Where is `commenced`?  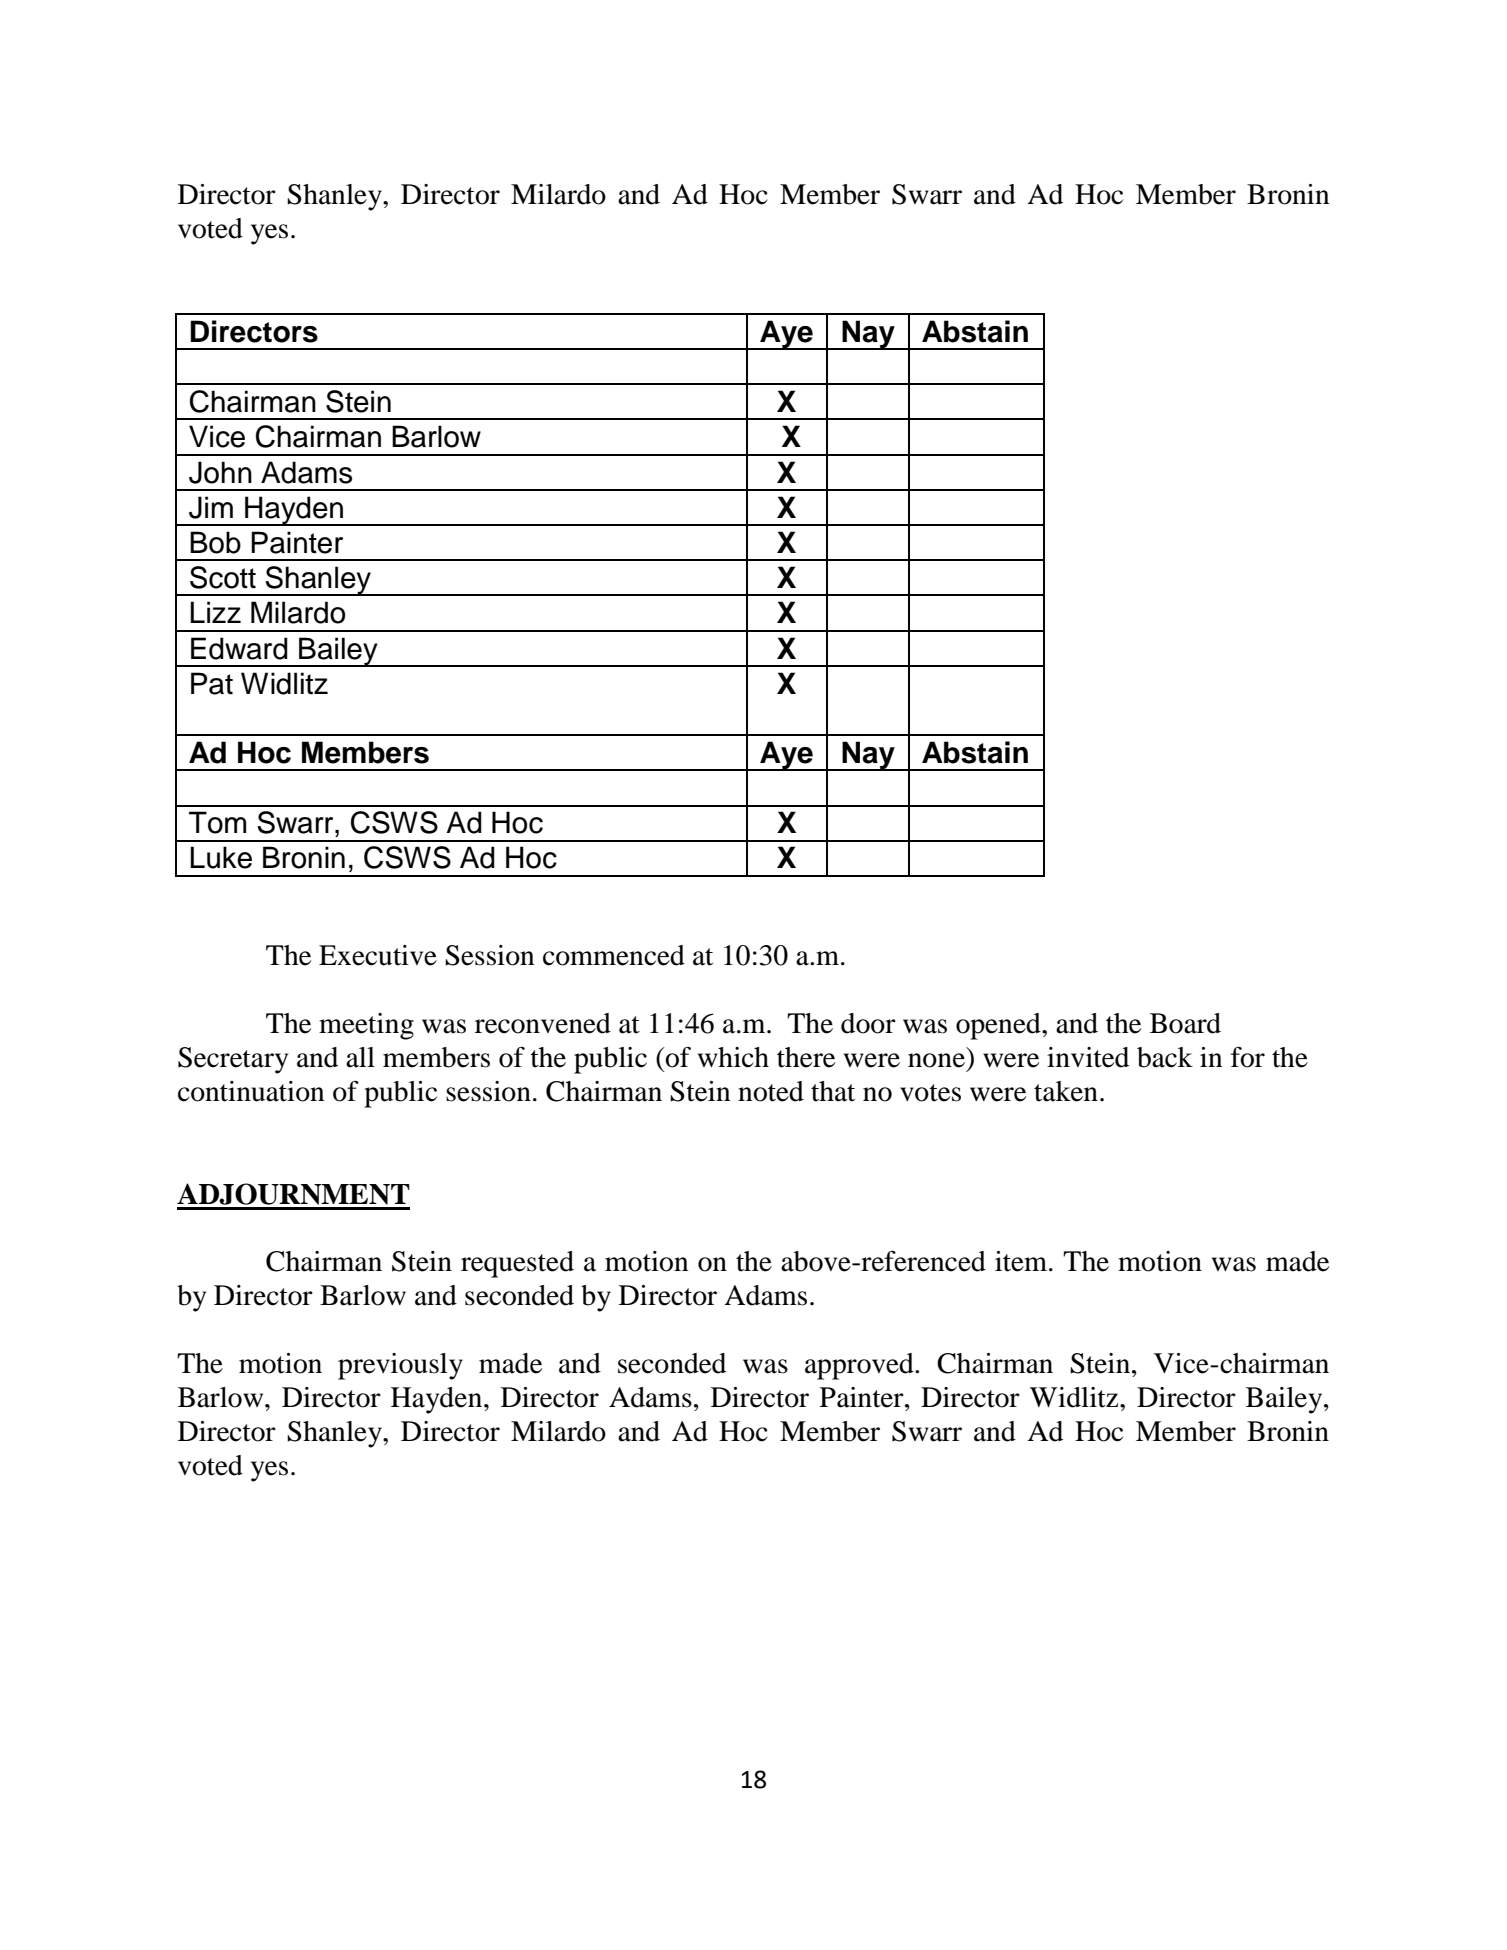
commenced is located at coordinates (614, 955).
